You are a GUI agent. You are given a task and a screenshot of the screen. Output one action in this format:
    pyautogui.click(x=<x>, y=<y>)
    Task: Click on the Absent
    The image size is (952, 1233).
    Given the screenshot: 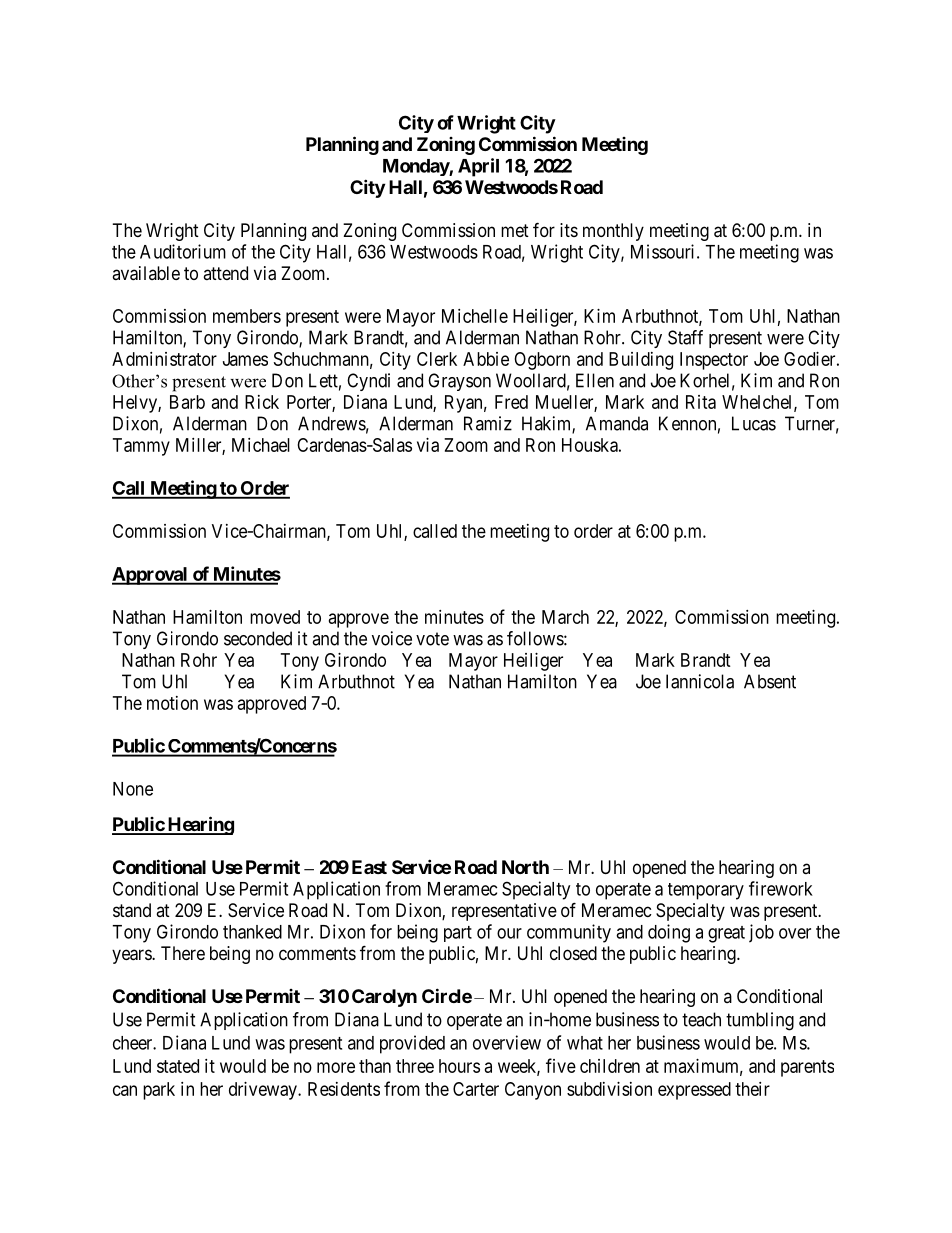 What is the action you would take?
    pyautogui.click(x=770, y=681)
